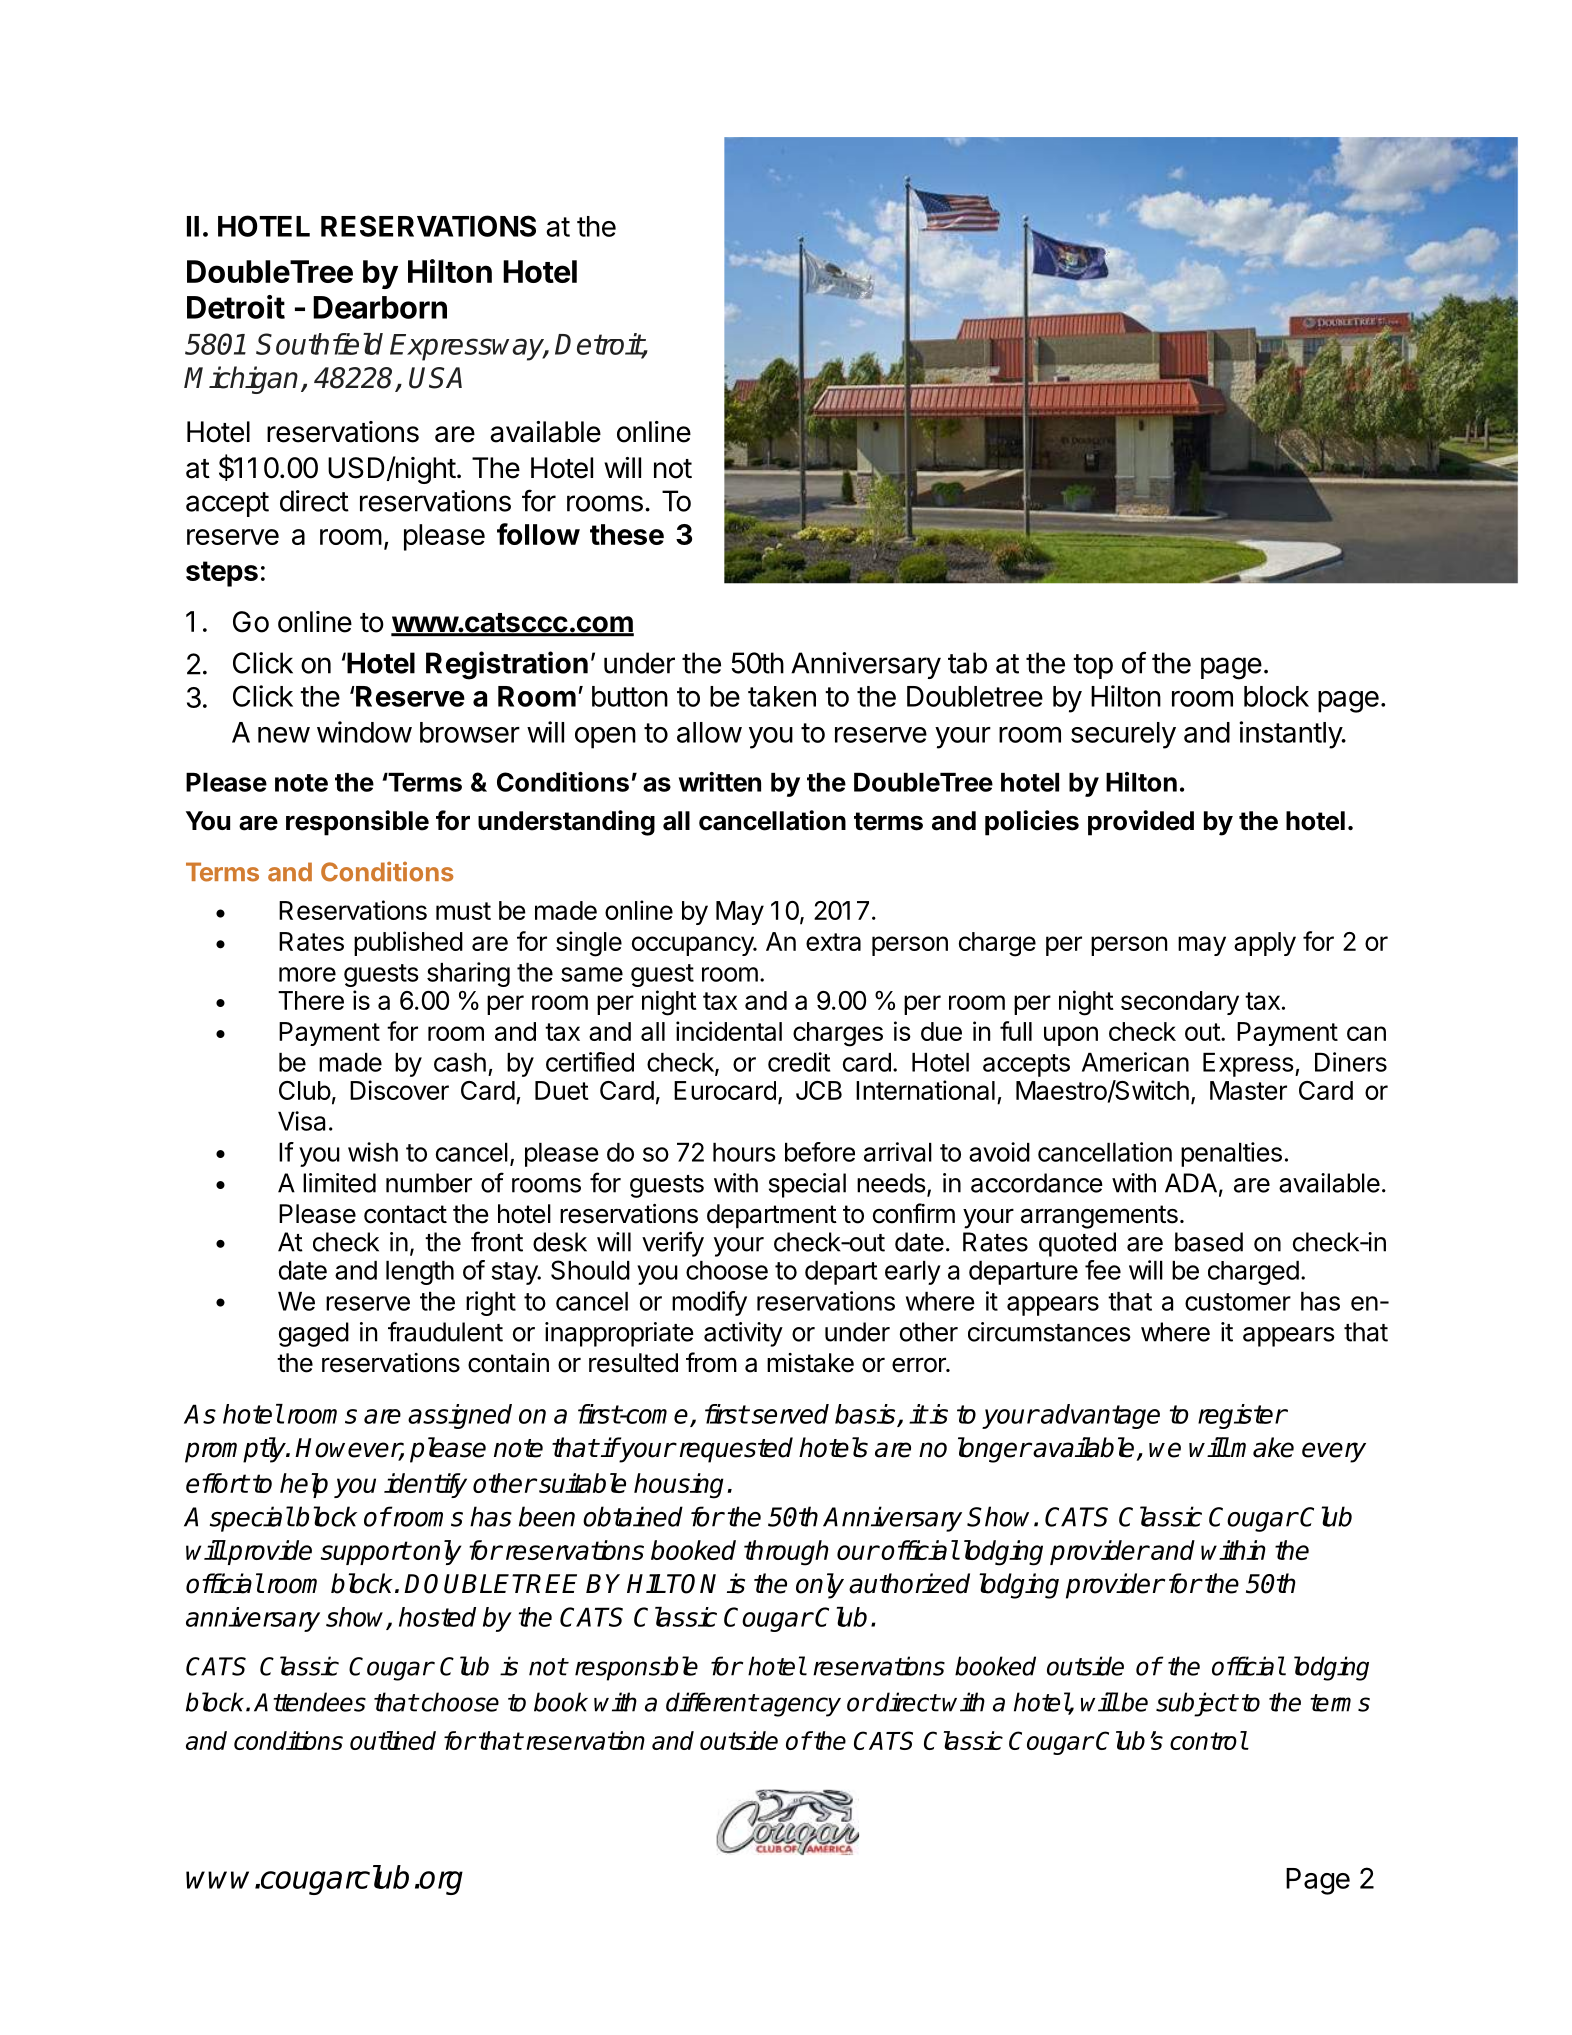 Image resolution: width=1572 pixels, height=2035 pixels. What do you see at coordinates (319, 344) in the document?
I see `Southfield` at bounding box center [319, 344].
